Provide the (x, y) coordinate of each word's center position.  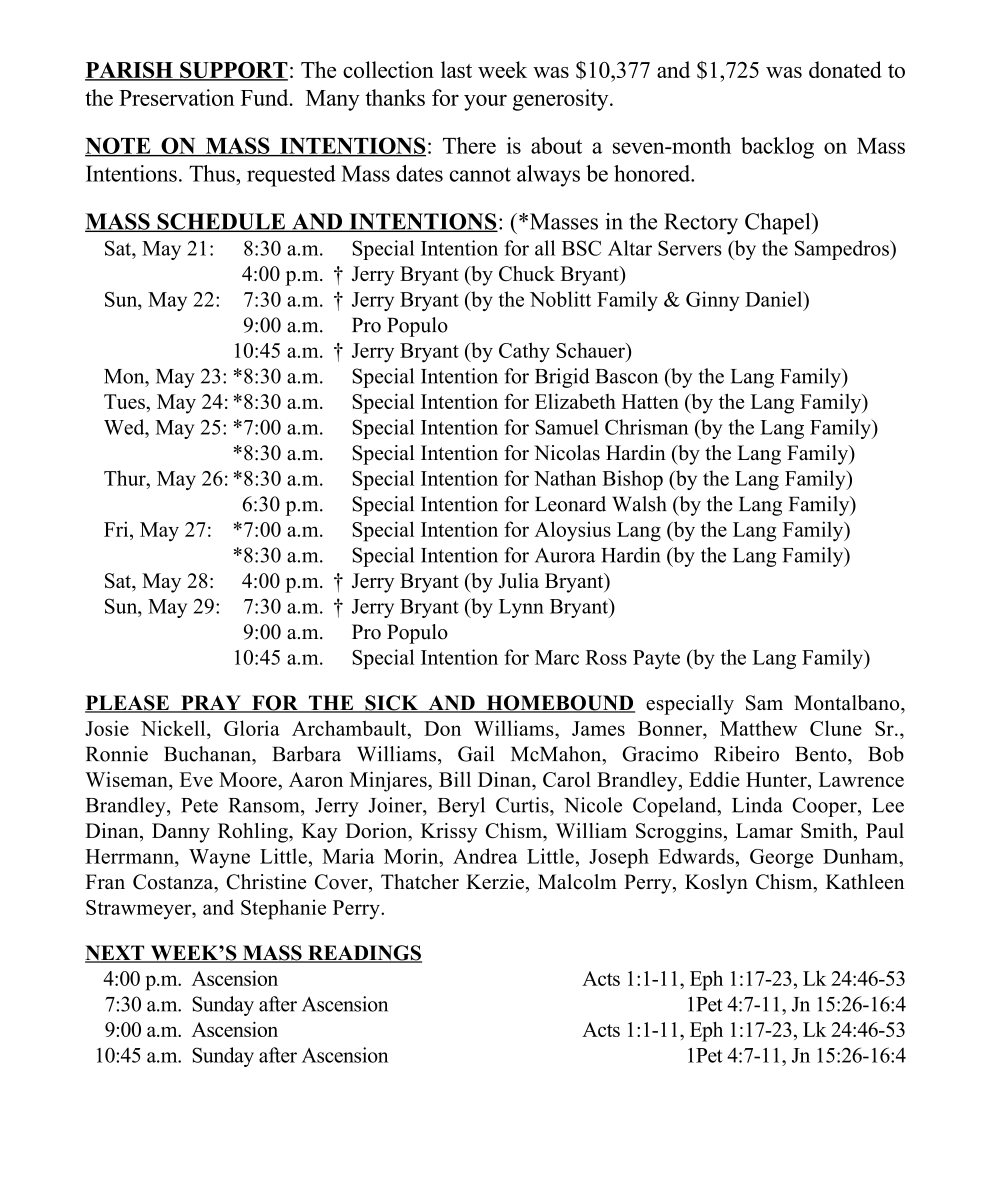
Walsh (639, 504)
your (485, 102)
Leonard (570, 504)
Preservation (176, 97)
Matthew (758, 728)
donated (845, 69)
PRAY (211, 703)
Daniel (775, 299)
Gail (476, 754)
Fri (117, 529)
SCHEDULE (221, 222)
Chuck (527, 273)
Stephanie (283, 909)
